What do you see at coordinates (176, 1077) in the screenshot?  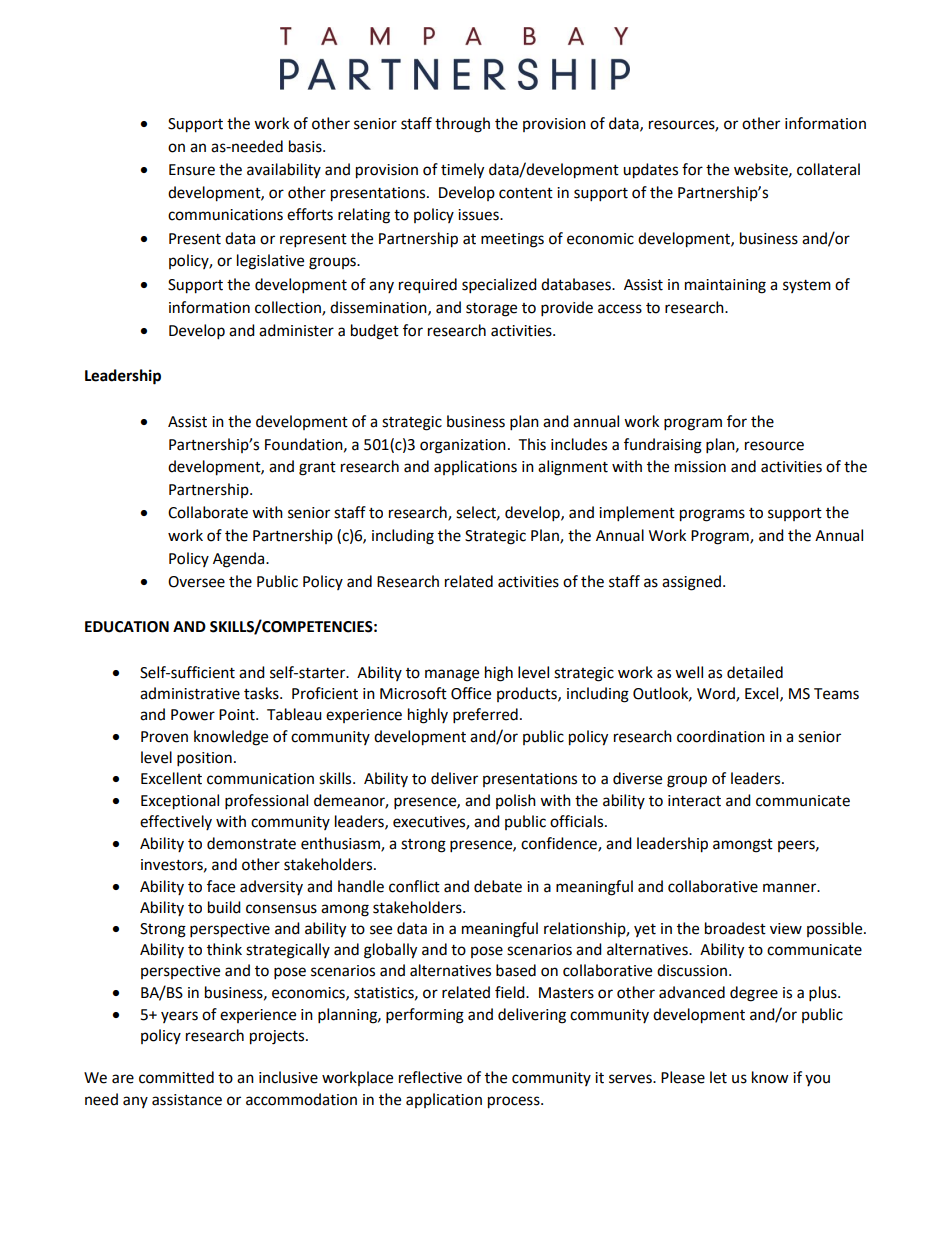 I see `committed` at bounding box center [176, 1077].
